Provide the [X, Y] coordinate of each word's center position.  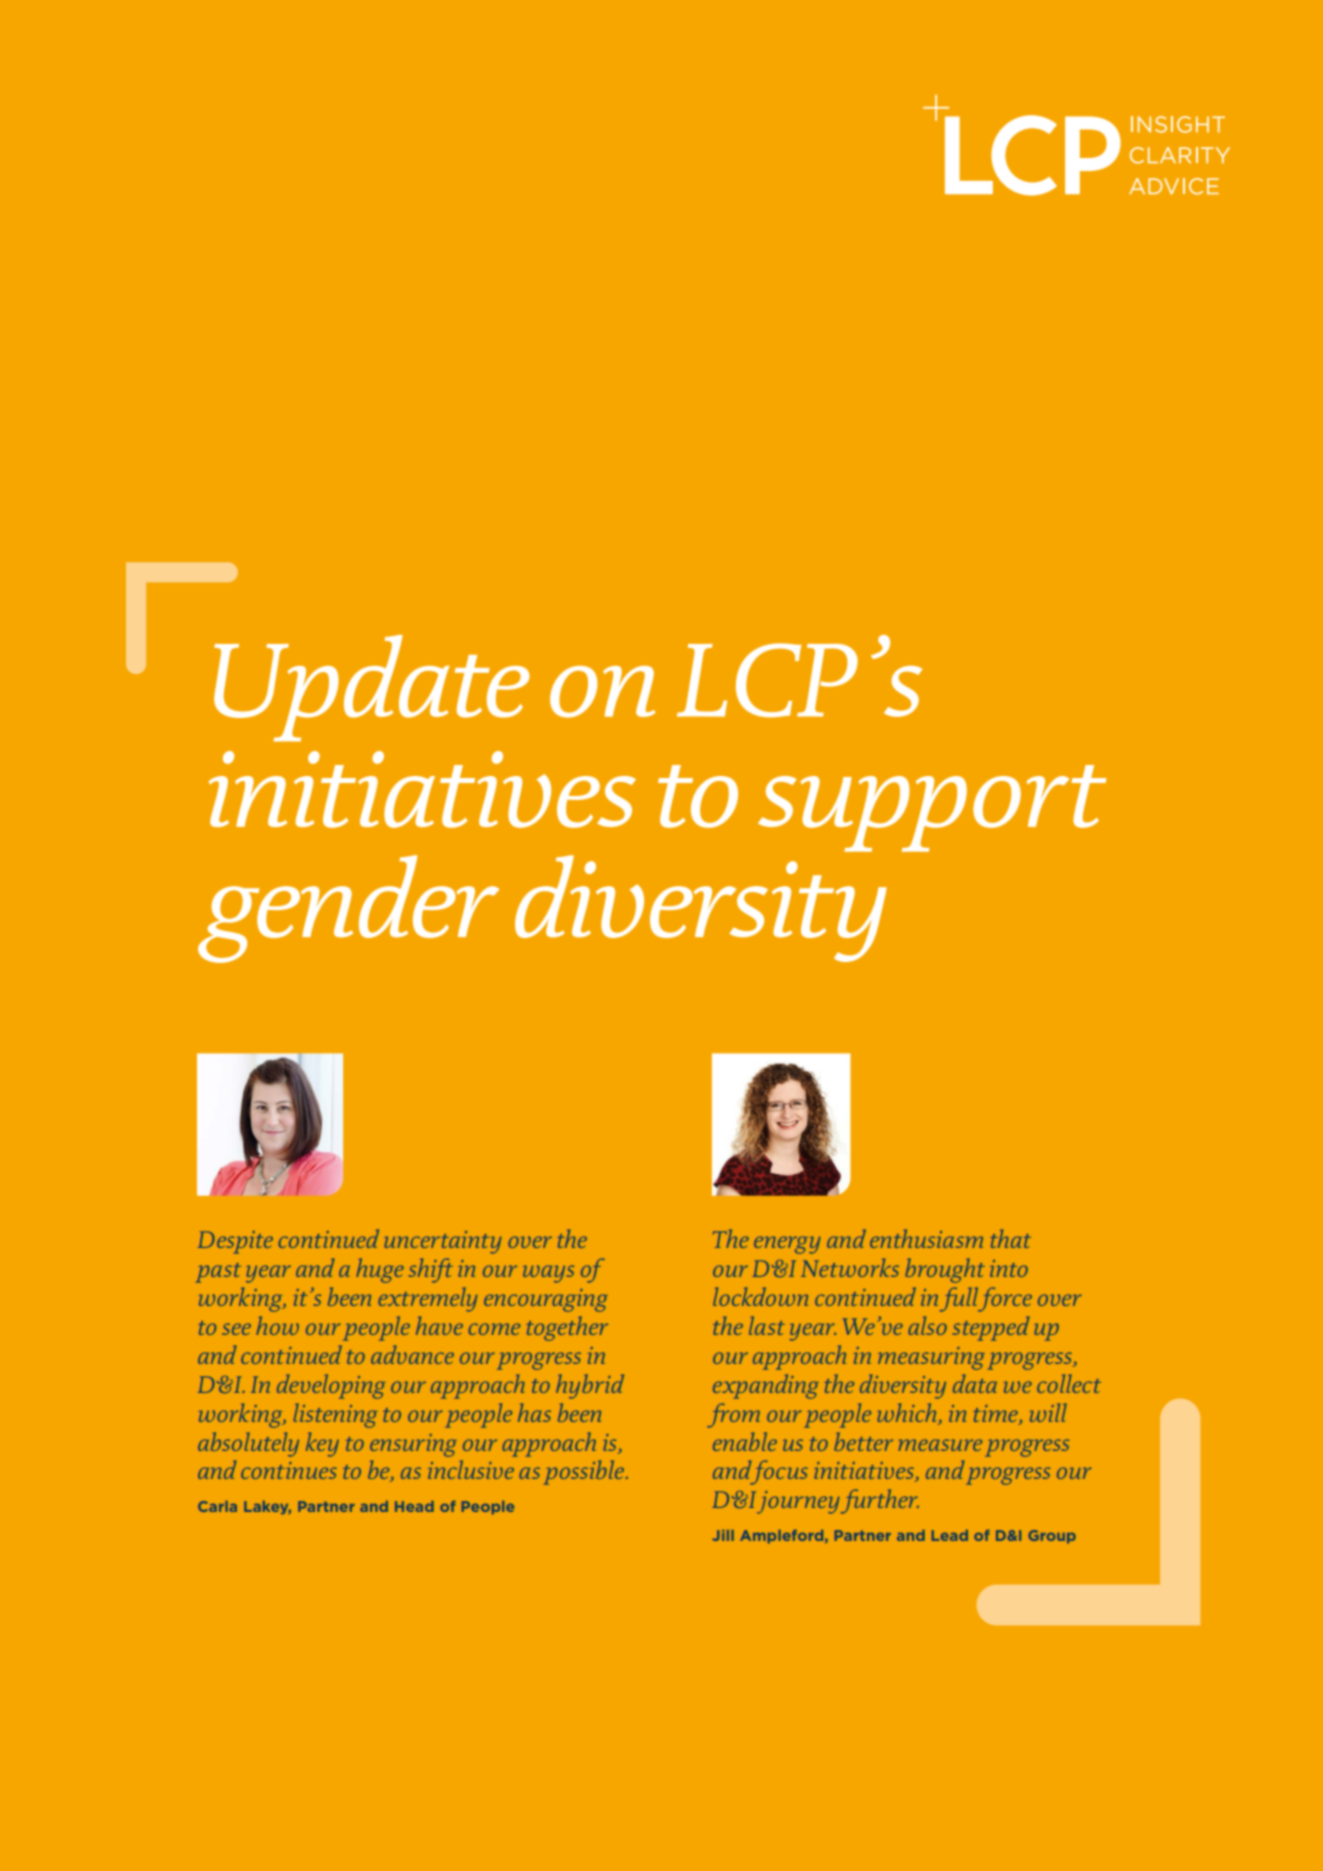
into [1009, 1268]
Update [372, 688]
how [278, 1325]
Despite [235, 1242]
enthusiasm [926, 1238]
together [567, 1328]
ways [549, 1274]
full [960, 1299]
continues [289, 1470]
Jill [723, 1535]
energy [787, 1245]
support [932, 808]
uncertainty [443, 1242]
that [1010, 1238]
